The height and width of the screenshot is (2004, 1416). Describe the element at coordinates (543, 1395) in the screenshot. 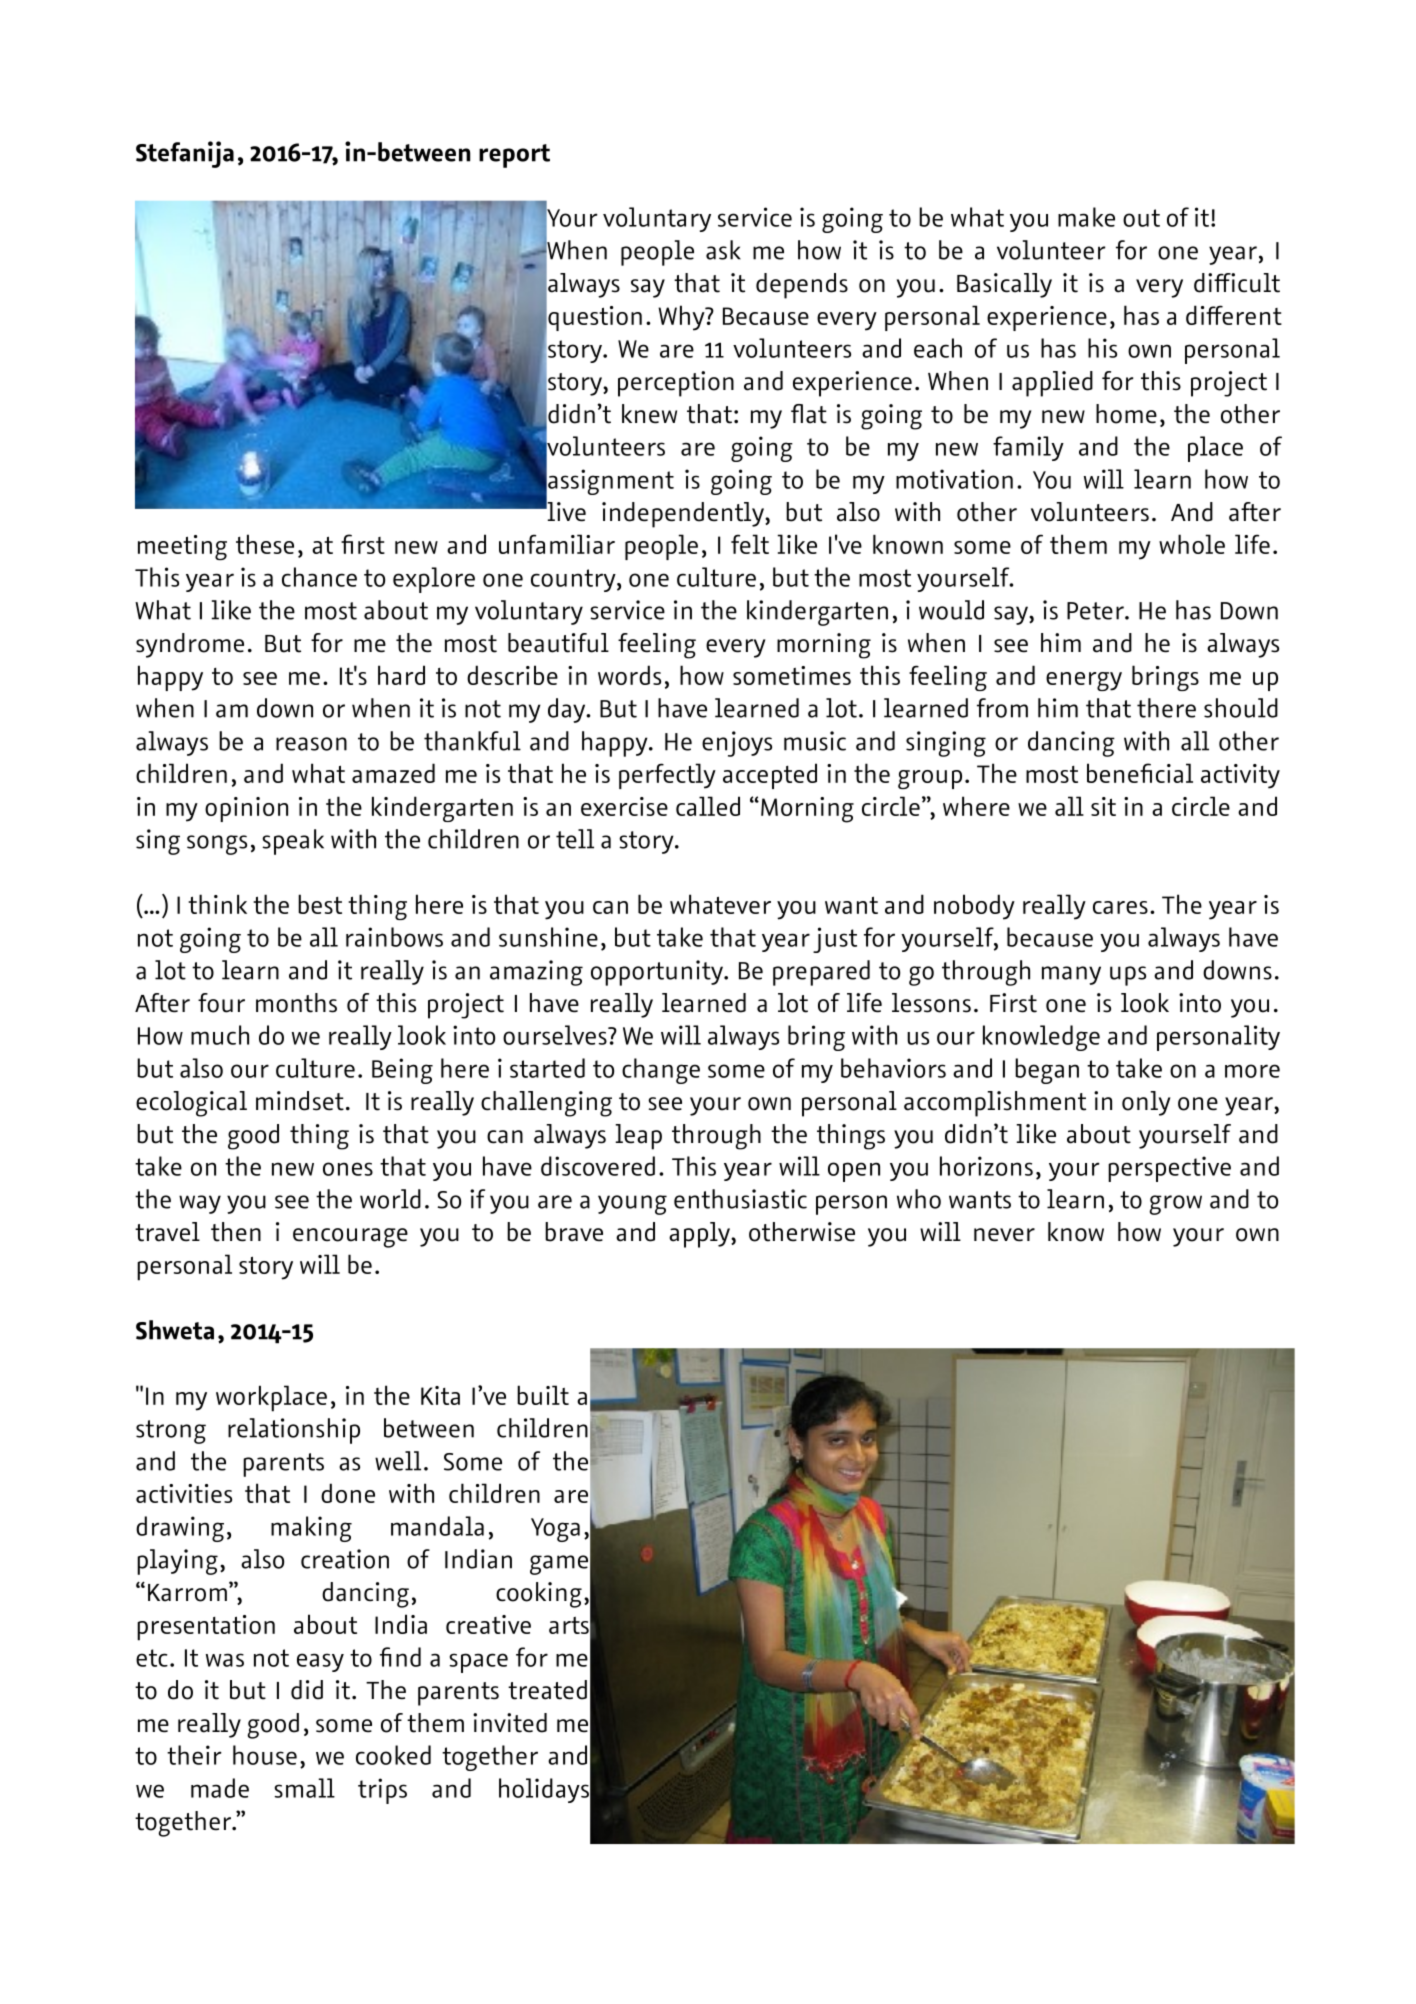

I see `built` at that location.
